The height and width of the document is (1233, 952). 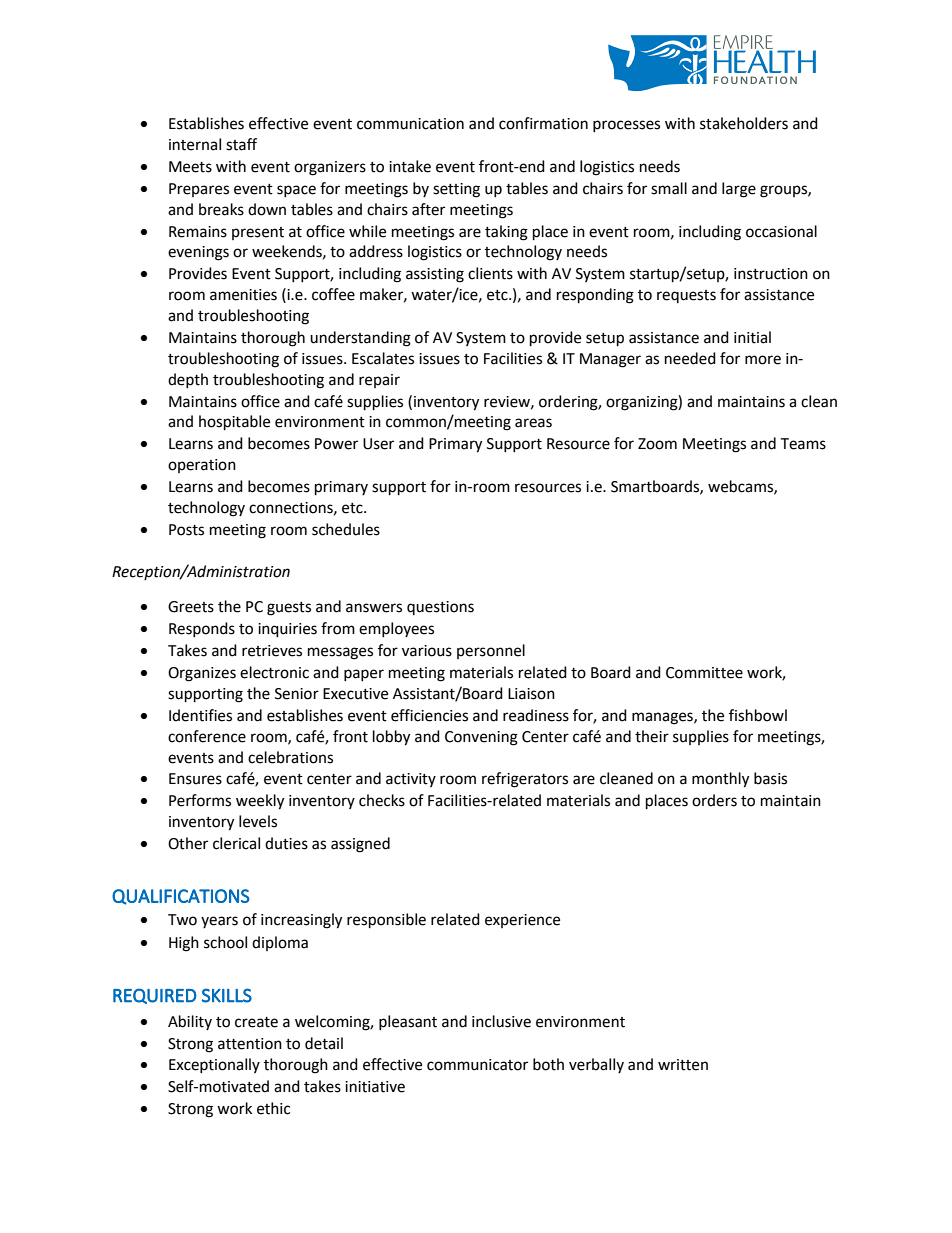 I want to click on Exceptionally, so click(x=214, y=1065).
